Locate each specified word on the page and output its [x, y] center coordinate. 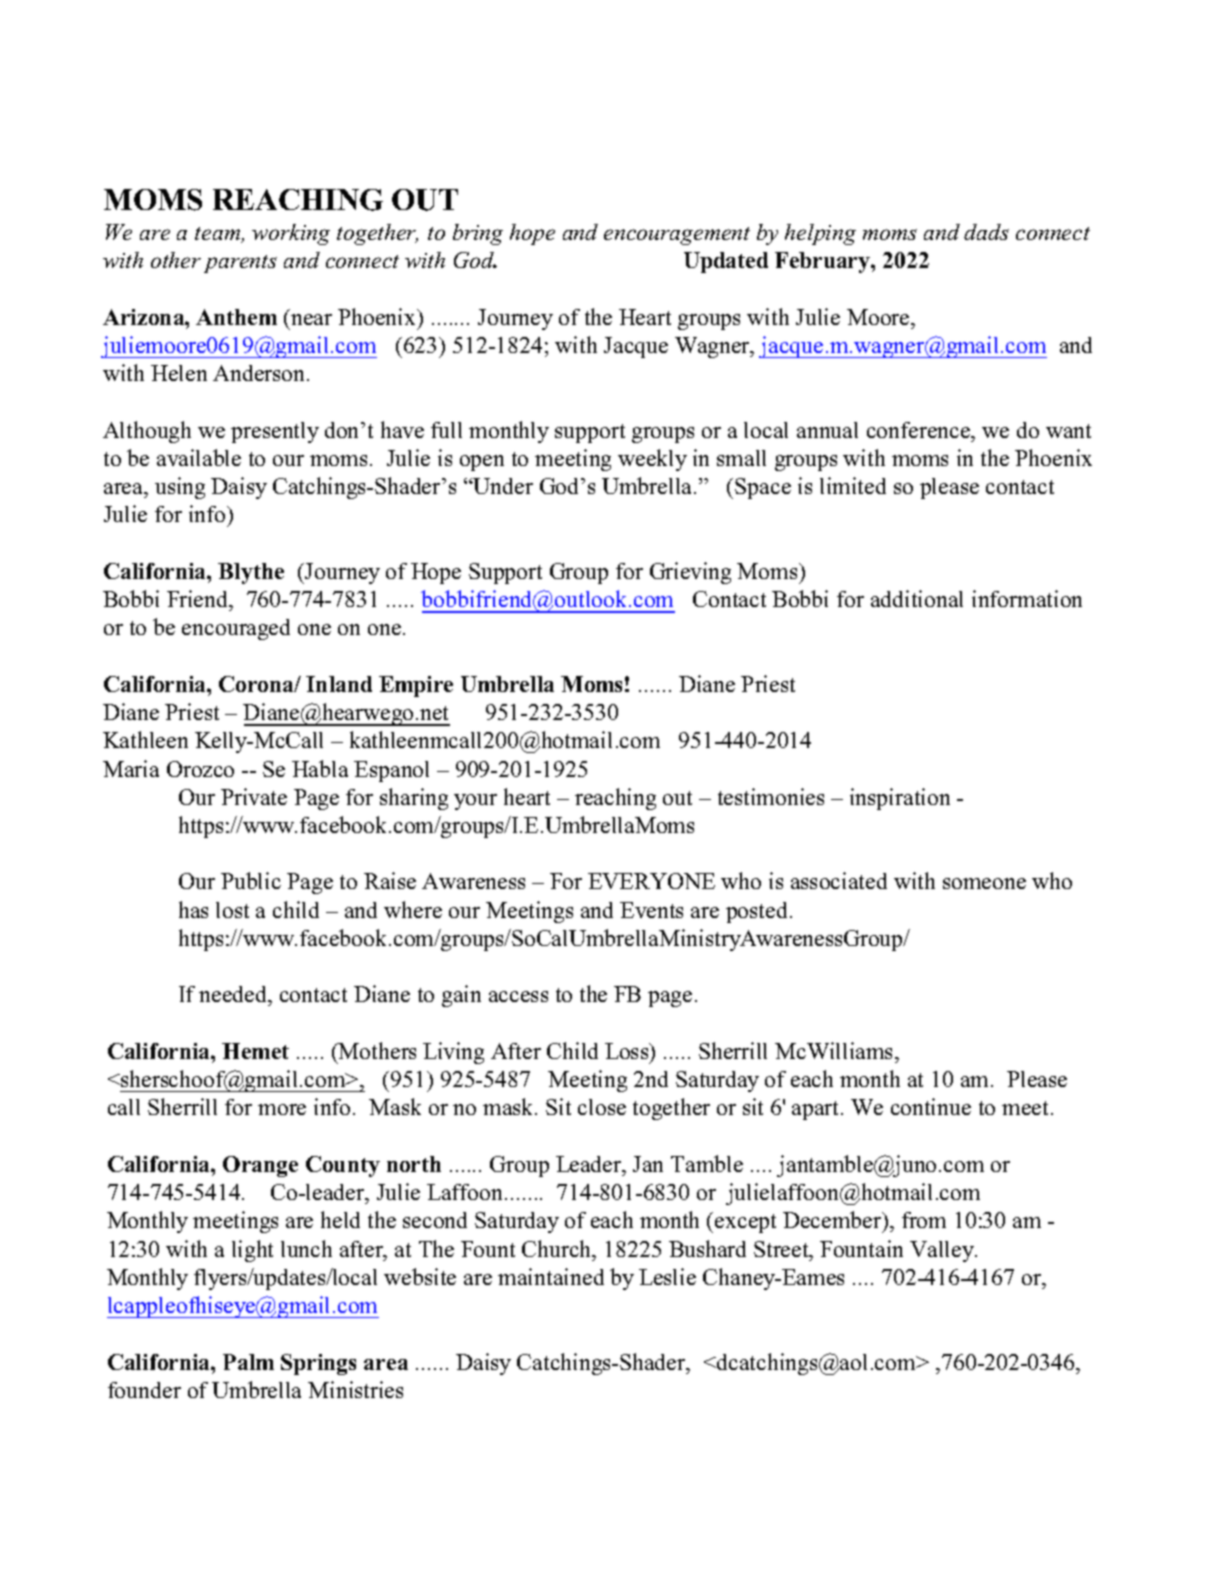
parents [240, 264]
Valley [943, 1251]
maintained [551, 1276]
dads [986, 232]
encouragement [677, 236]
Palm [248, 1362]
